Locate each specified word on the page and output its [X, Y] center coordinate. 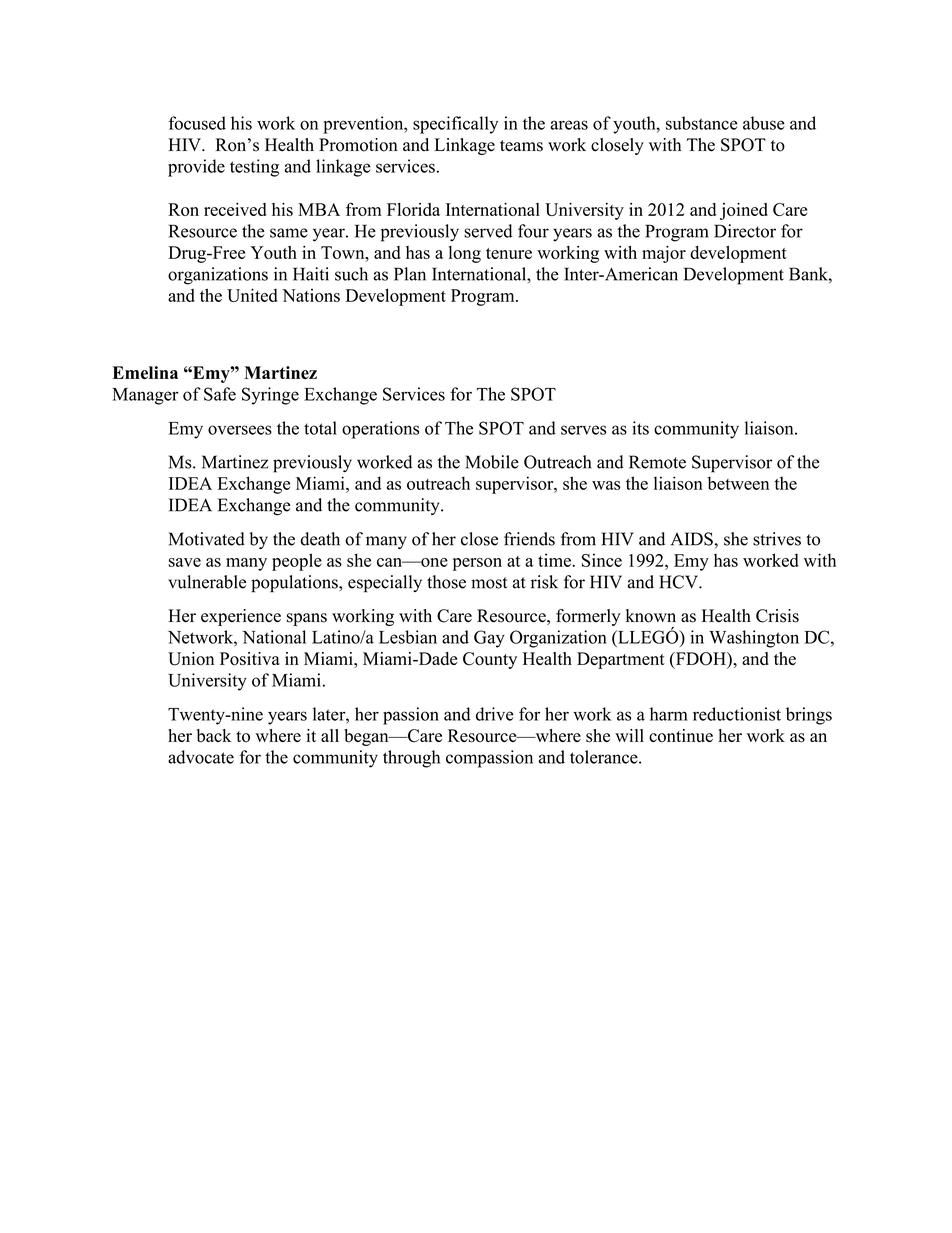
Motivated [207, 539]
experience [241, 617]
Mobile [492, 462]
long [465, 254]
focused [197, 123]
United [252, 295]
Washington [754, 639]
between [738, 483]
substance [702, 123]
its [640, 428]
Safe [220, 394]
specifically [455, 125]
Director [745, 231]
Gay [489, 639]
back [214, 736]
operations [380, 430]
